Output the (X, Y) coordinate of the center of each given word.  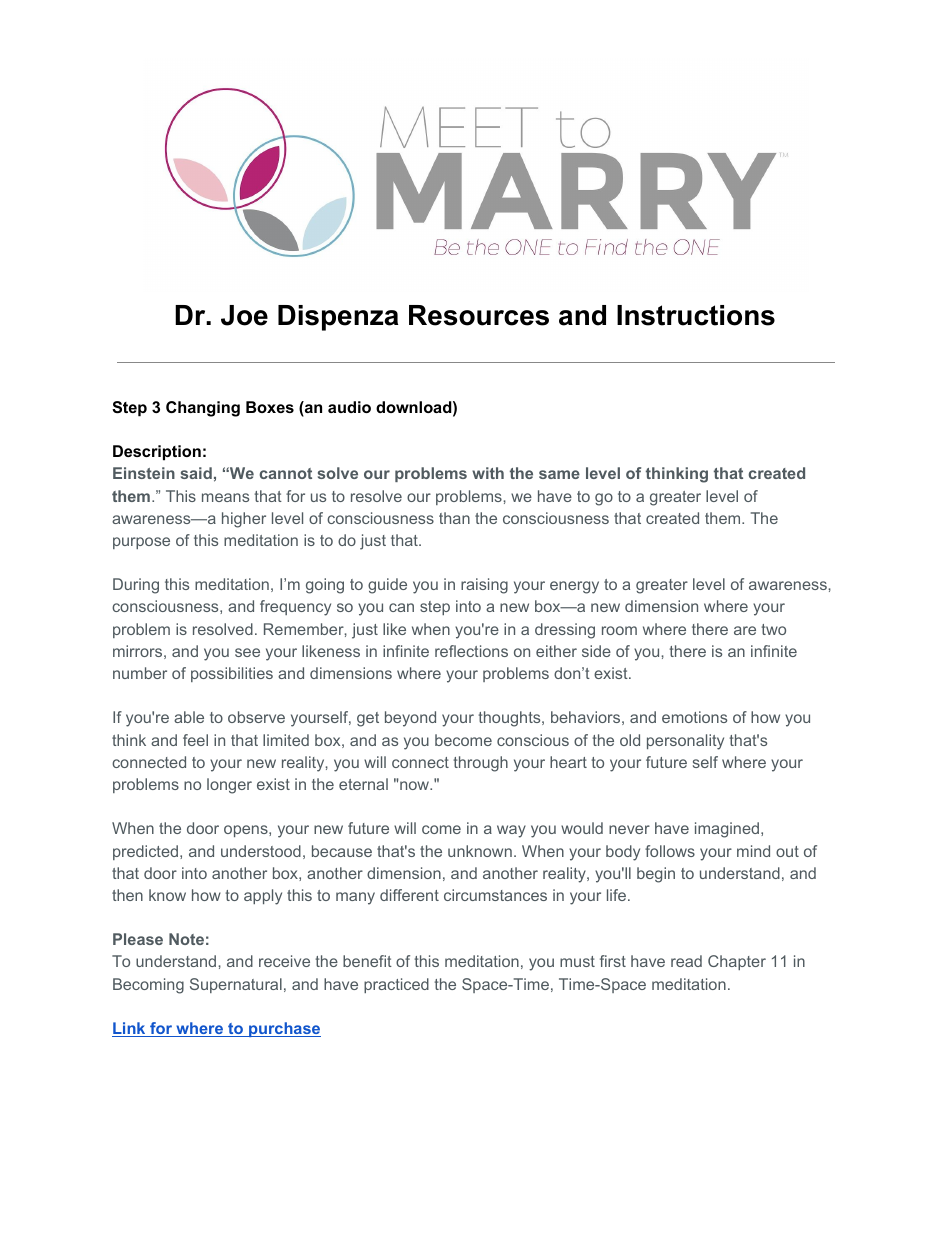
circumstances (495, 895)
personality (685, 742)
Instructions (696, 315)
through (480, 764)
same (559, 474)
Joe (244, 315)
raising (484, 586)
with (488, 473)
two (773, 629)
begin (656, 875)
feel (195, 740)
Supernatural (236, 985)
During (136, 586)
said (196, 473)
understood (261, 851)
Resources (479, 315)
